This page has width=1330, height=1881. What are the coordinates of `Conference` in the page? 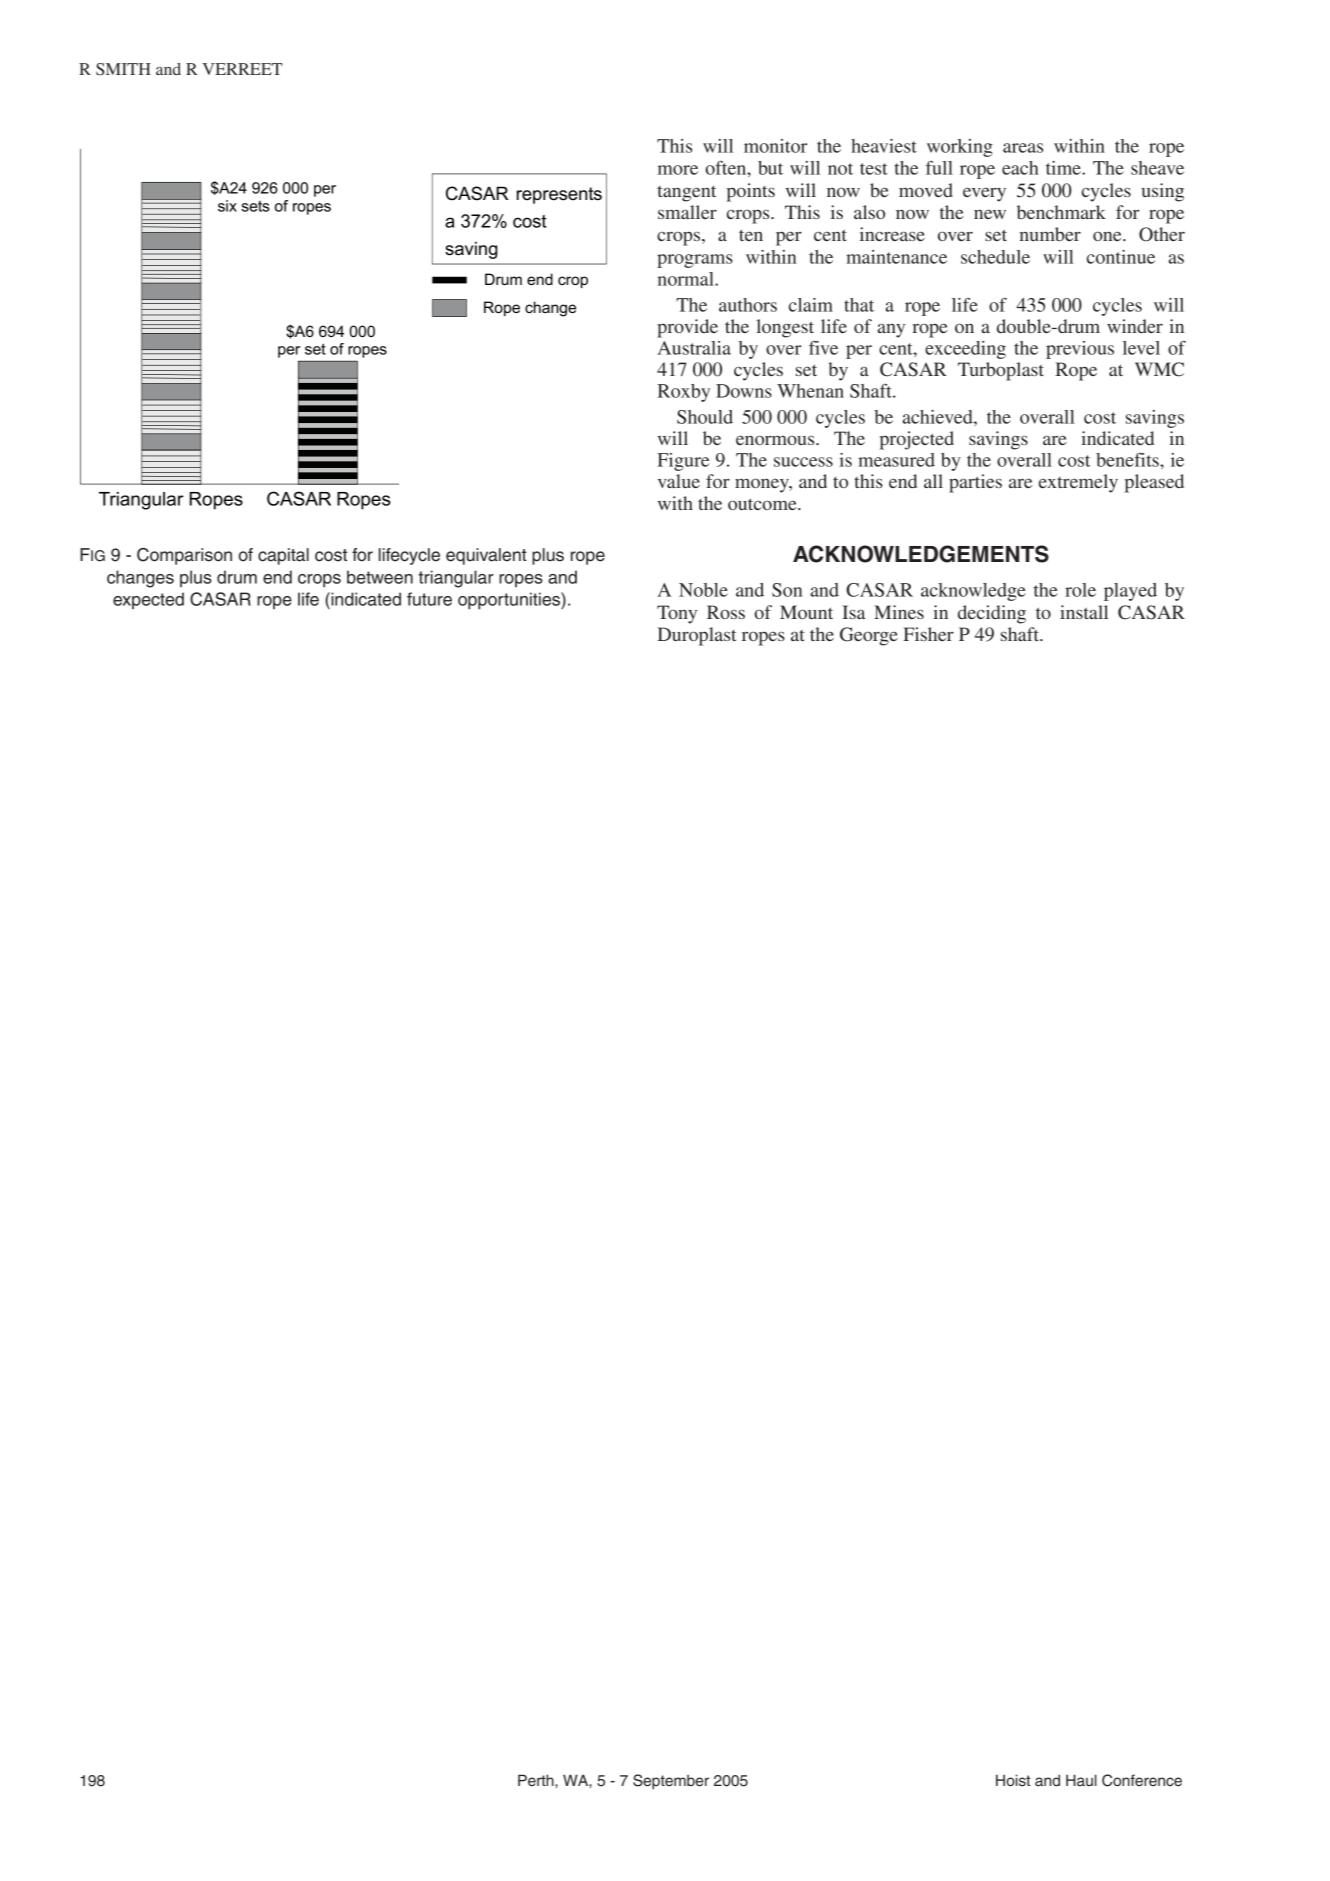 It's located at (1142, 1780).
